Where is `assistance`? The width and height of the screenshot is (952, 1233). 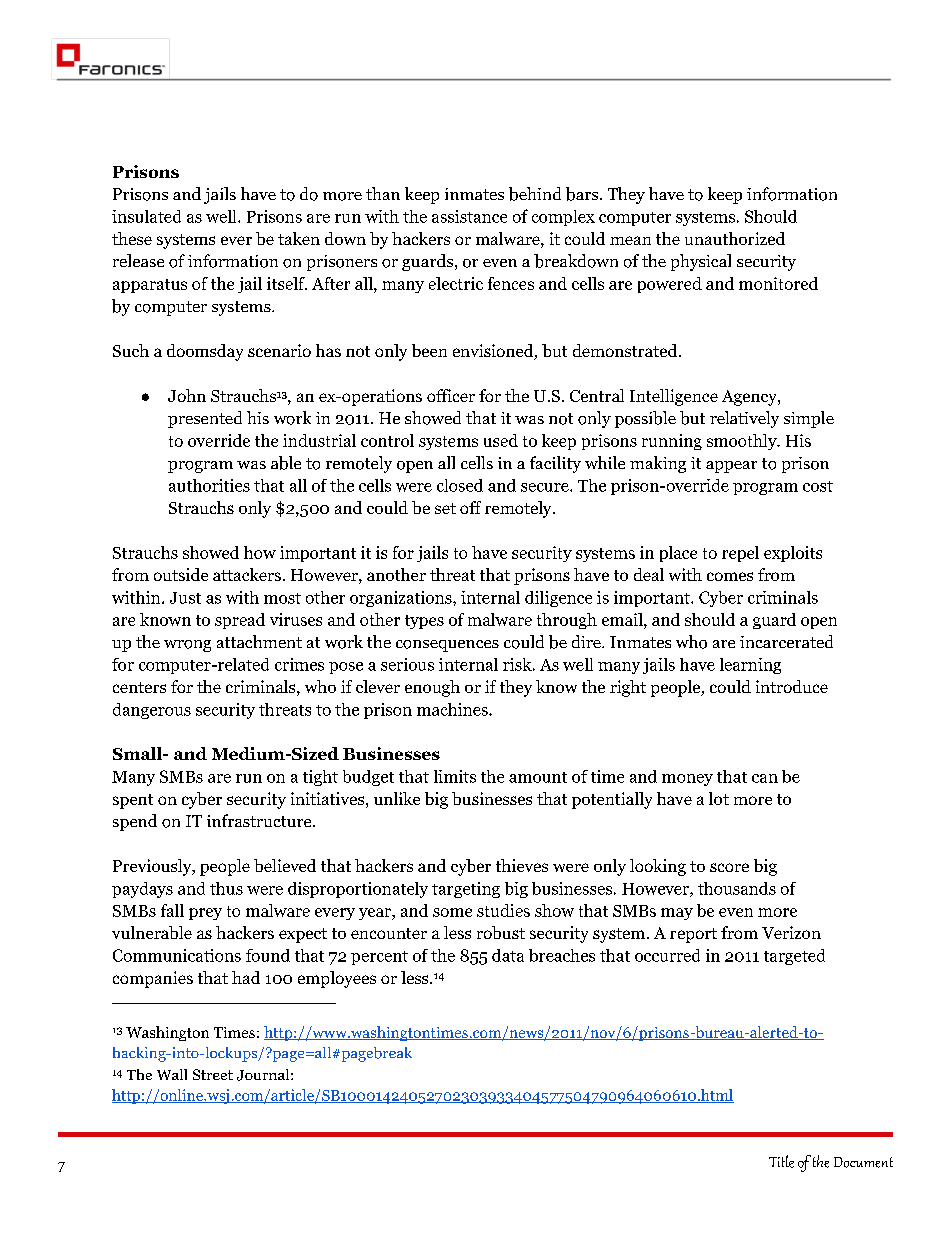
assistance is located at coordinates (469, 216).
